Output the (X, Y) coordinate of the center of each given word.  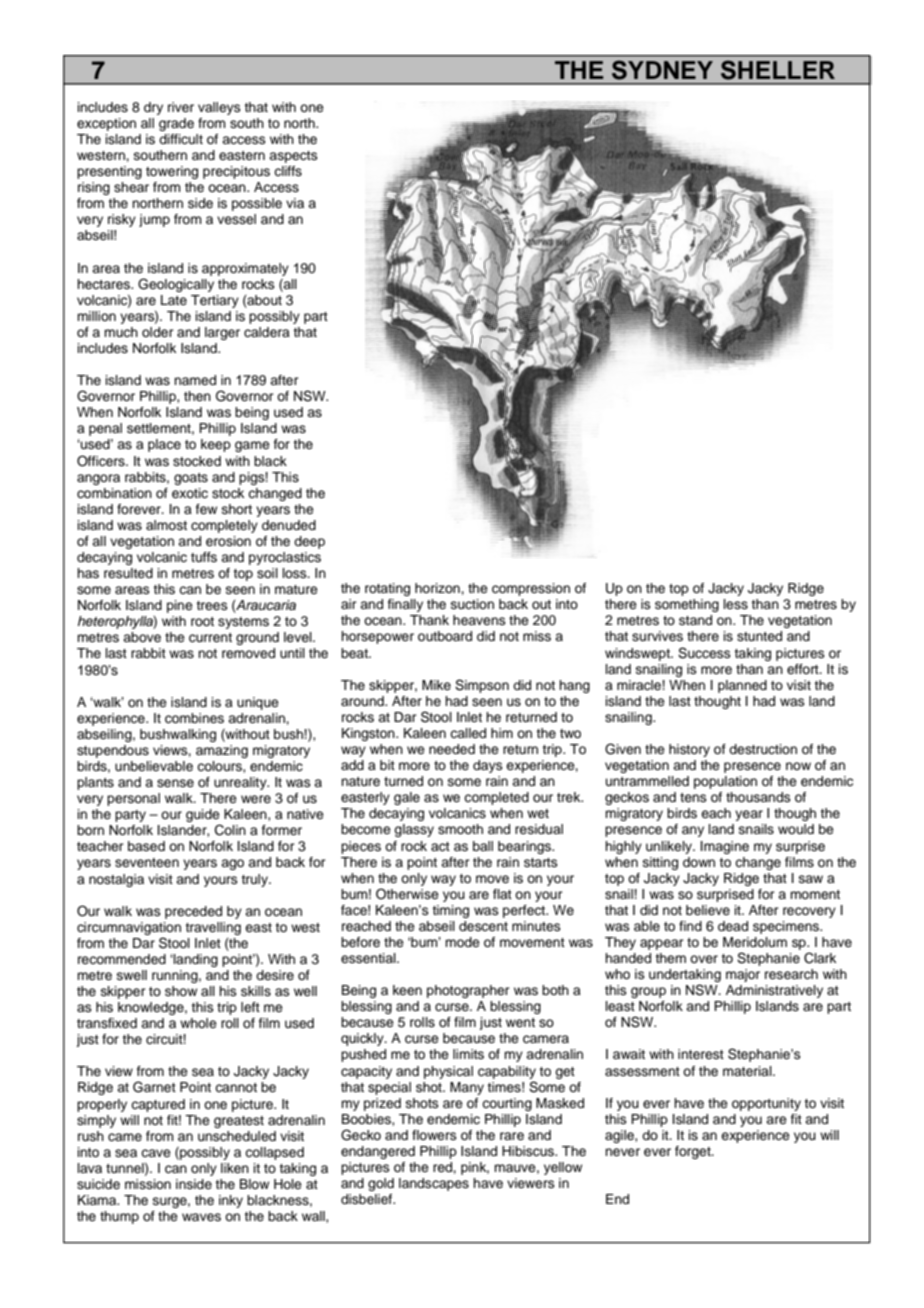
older (158, 332)
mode (462, 942)
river (181, 107)
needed (452, 749)
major (743, 975)
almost (166, 525)
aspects (293, 157)
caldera (267, 332)
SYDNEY (662, 70)
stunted (759, 636)
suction (472, 604)
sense (175, 783)
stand (695, 620)
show (181, 991)
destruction (763, 749)
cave (156, 1153)
